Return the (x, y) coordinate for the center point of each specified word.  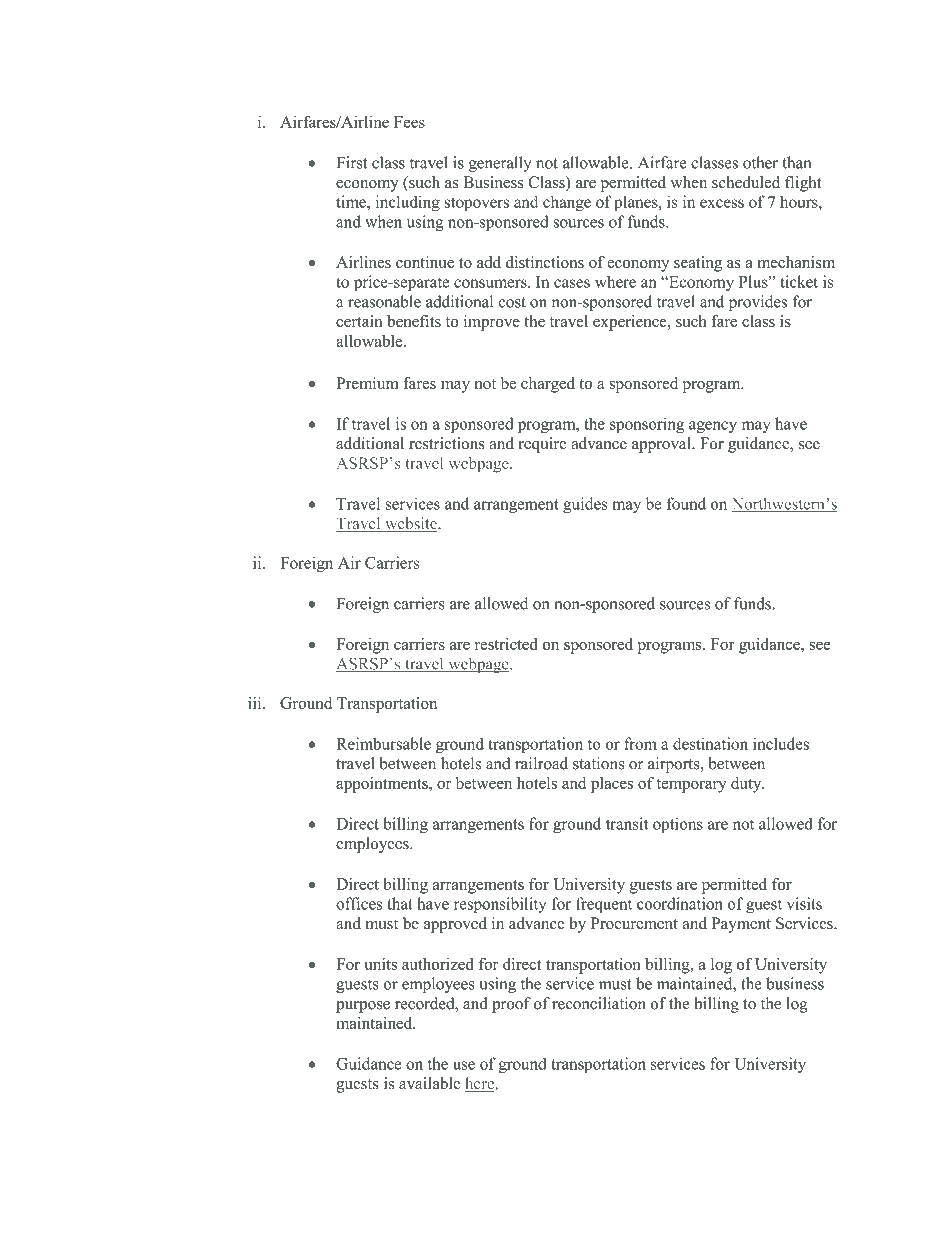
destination (710, 743)
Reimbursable (383, 743)
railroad (541, 763)
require (542, 445)
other (760, 162)
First (351, 162)
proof (511, 1005)
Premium (367, 383)
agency (713, 427)
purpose (363, 1007)
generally (500, 164)
